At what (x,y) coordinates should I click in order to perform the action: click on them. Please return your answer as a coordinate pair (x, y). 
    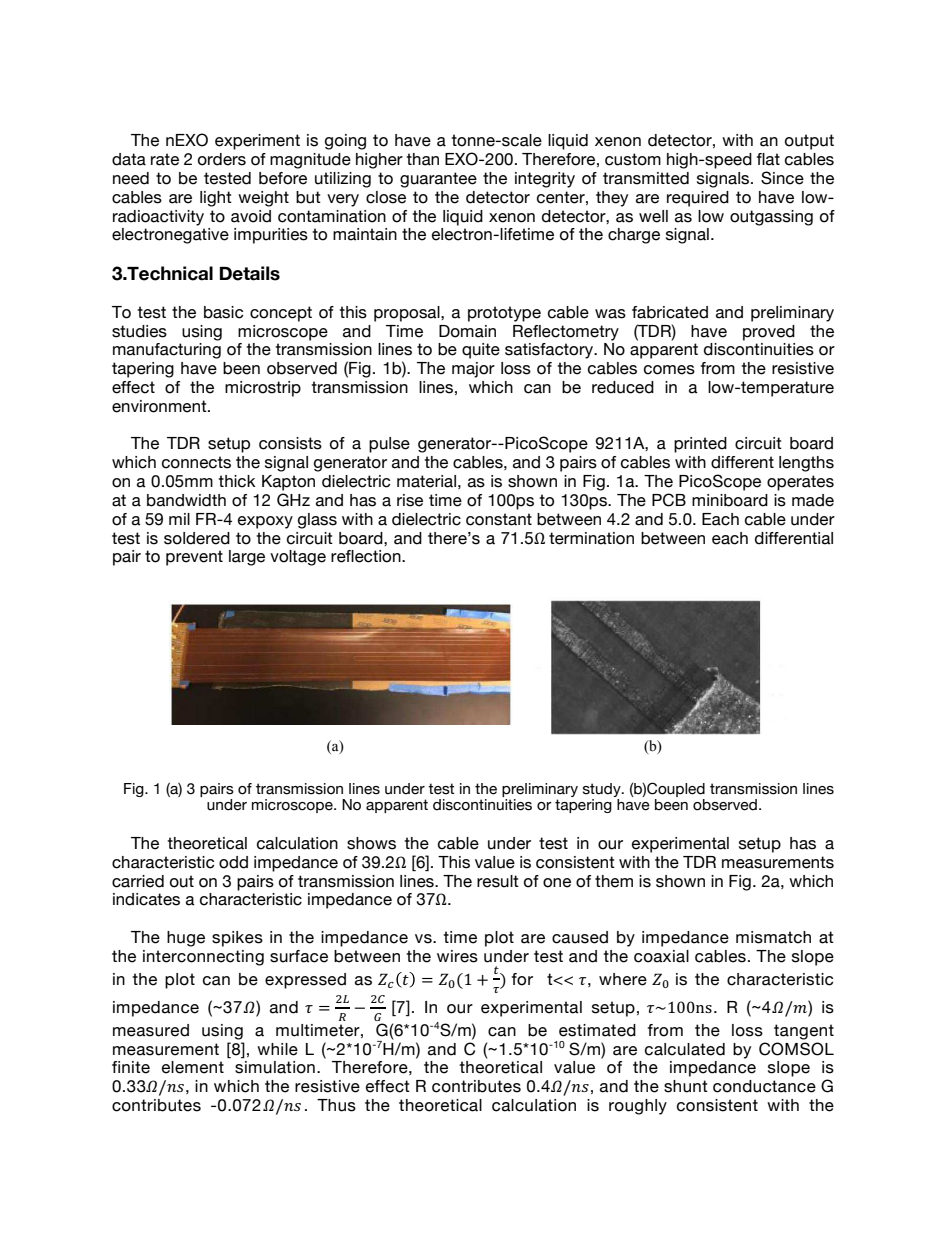
    Looking at the image, I should click on (614, 881).
